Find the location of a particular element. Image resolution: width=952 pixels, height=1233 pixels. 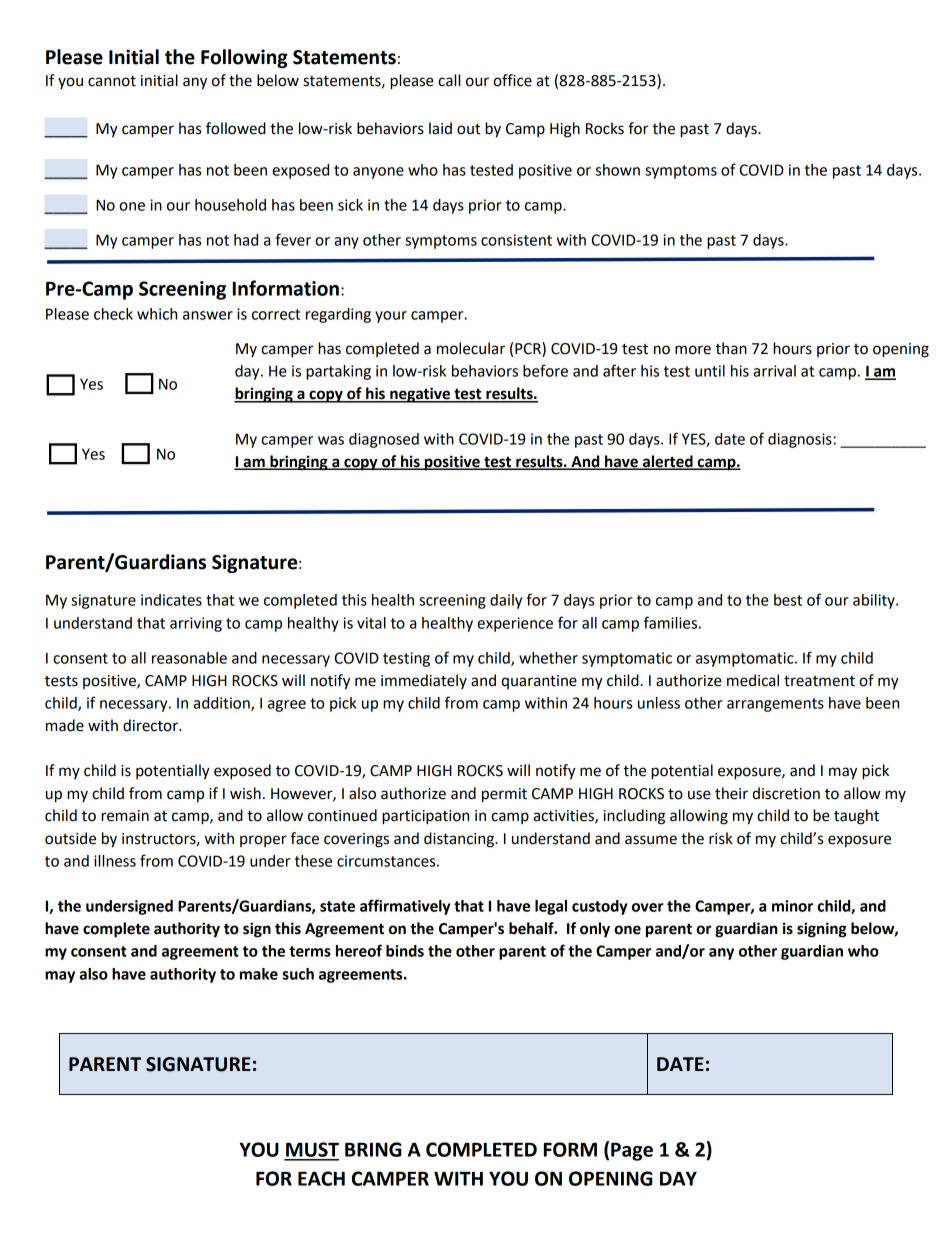

permit is located at coordinates (504, 795).
